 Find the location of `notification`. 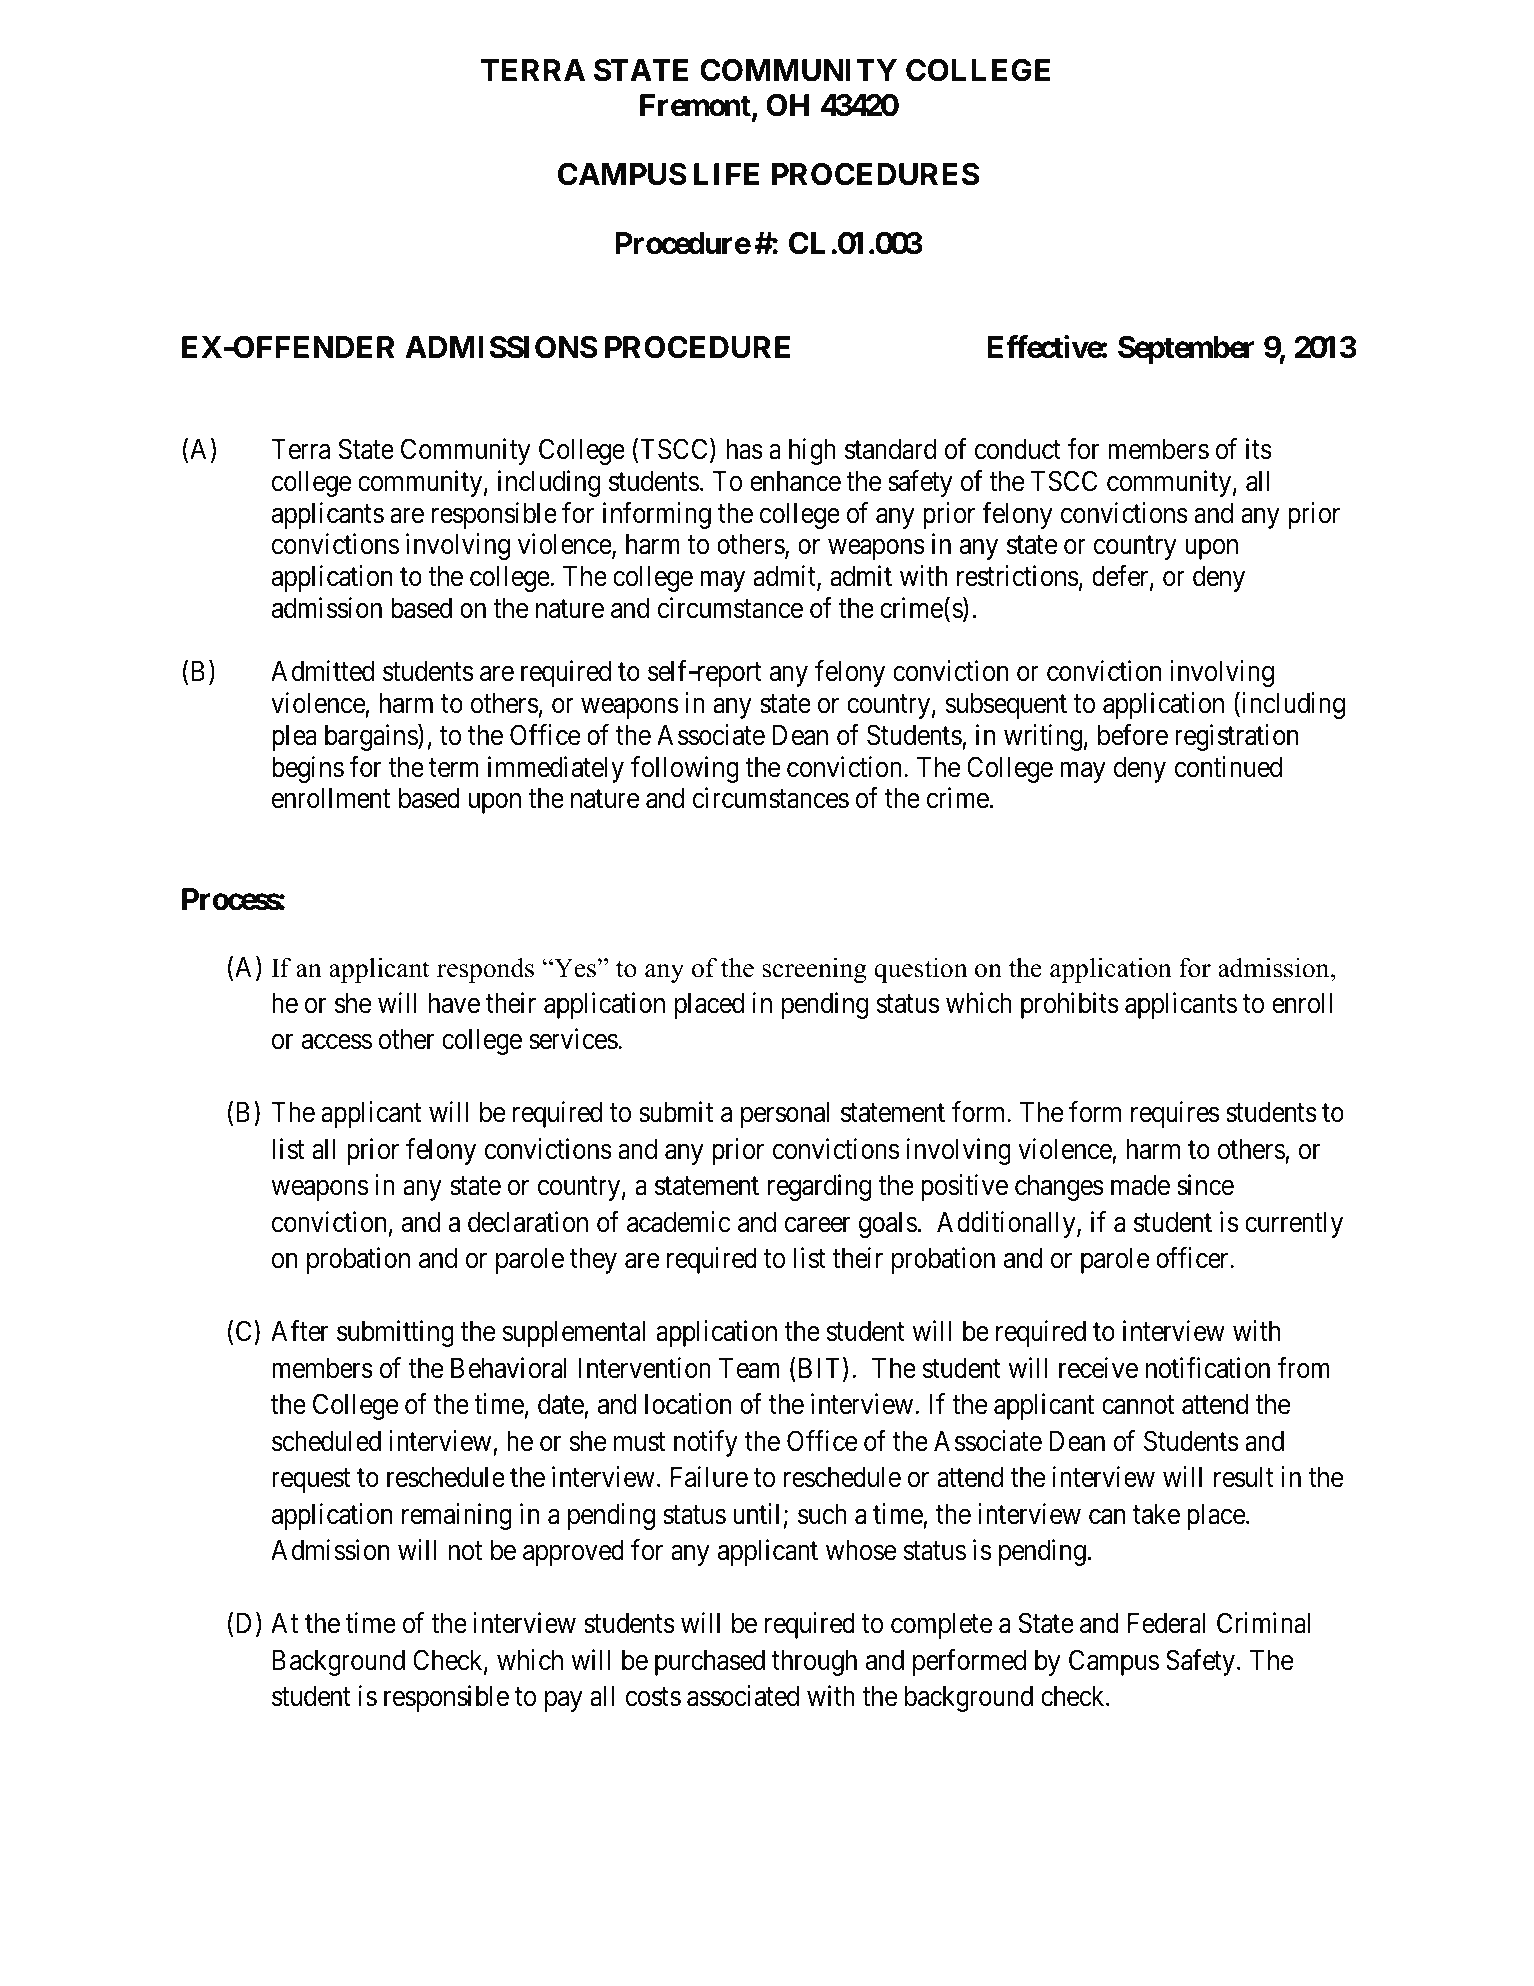

notification is located at coordinates (1208, 1368).
